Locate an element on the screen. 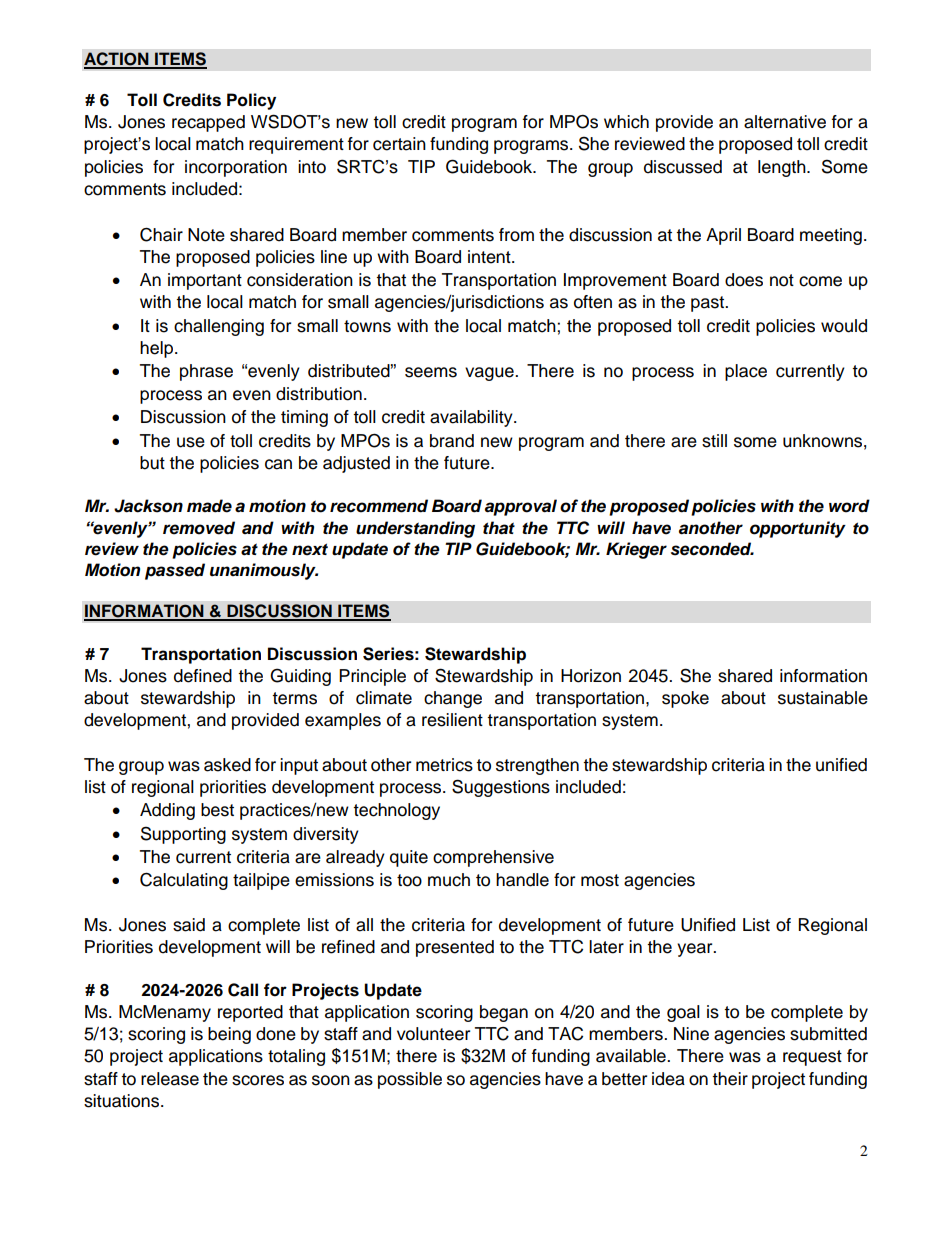 The width and height of the screenshot is (952, 1233). defined is located at coordinates (203, 676).
